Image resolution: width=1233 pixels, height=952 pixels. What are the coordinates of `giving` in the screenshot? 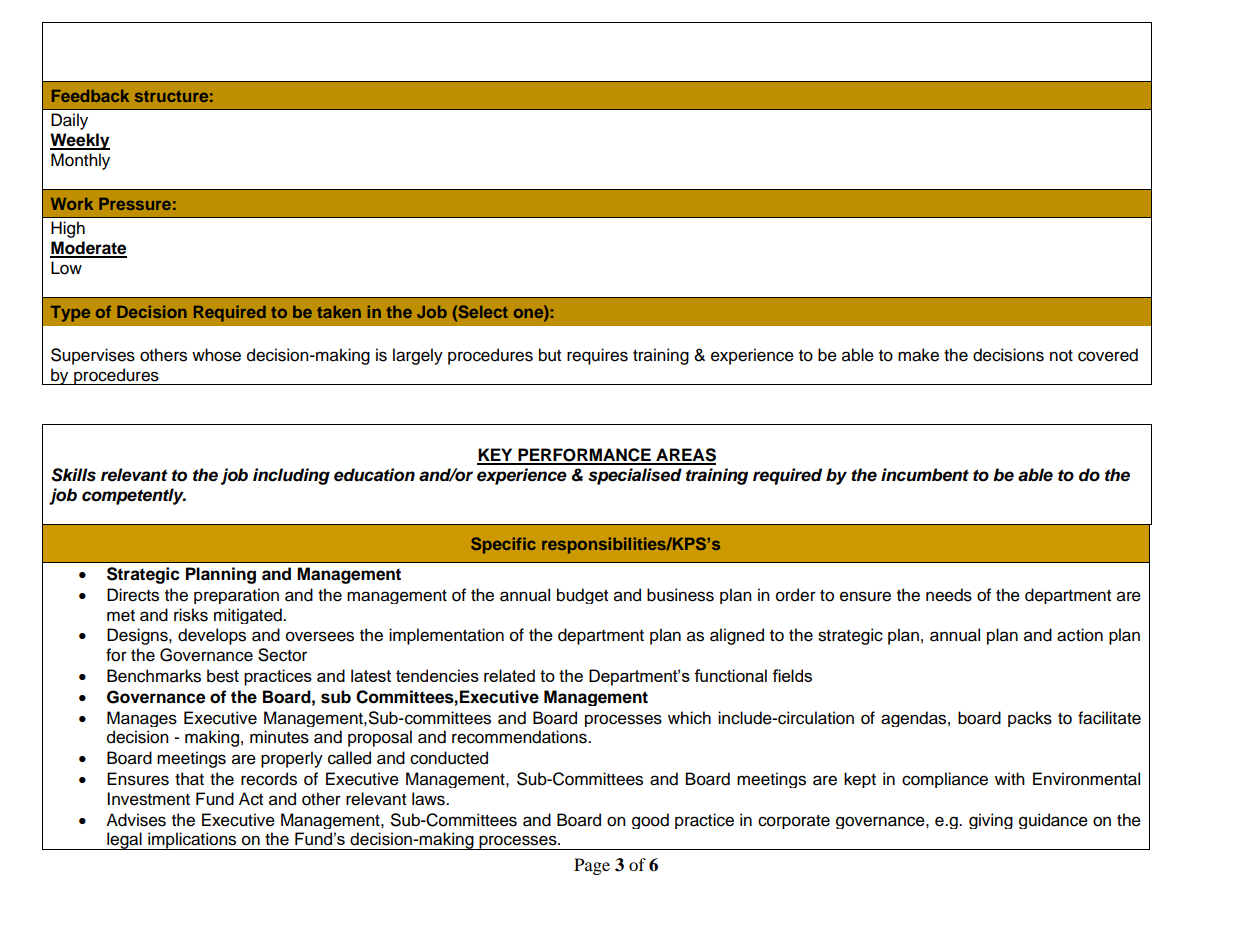 It's located at (991, 821).
